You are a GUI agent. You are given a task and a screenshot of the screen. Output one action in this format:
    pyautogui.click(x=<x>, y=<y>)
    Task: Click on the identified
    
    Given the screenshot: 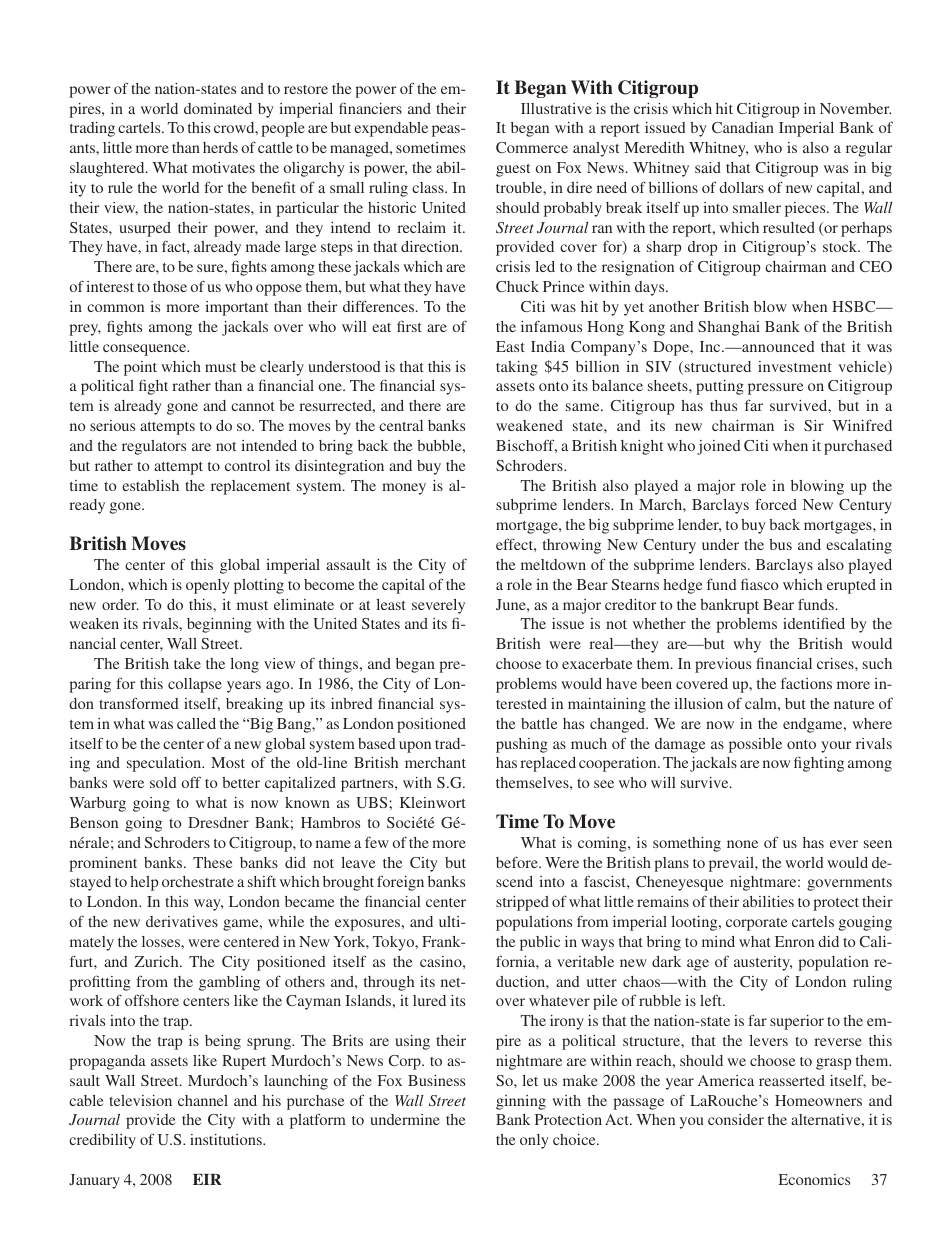 What is the action you would take?
    pyautogui.click(x=814, y=623)
